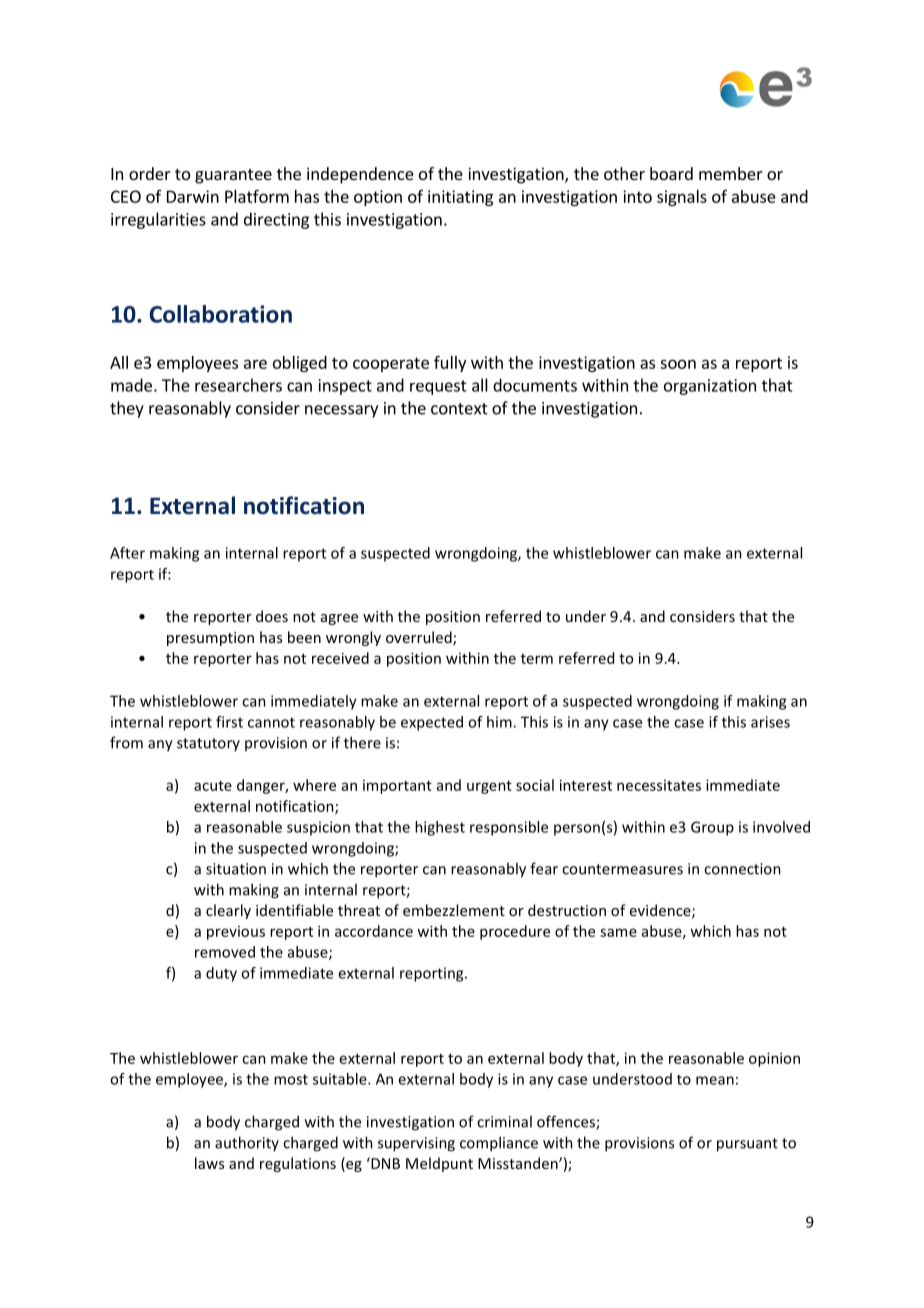 The height and width of the document is (1308, 924). I want to click on signals, so click(682, 198).
